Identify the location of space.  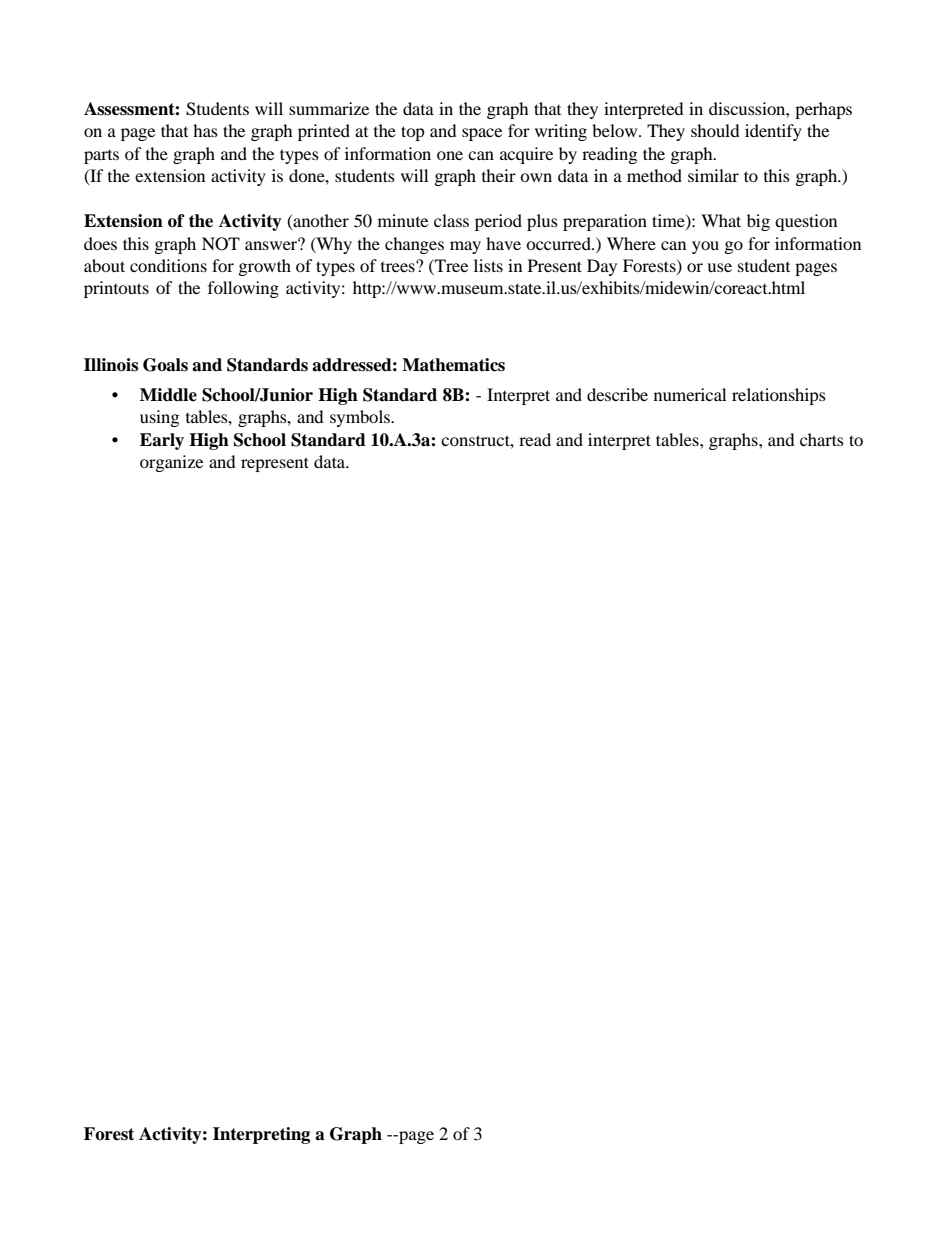
(482, 134).
